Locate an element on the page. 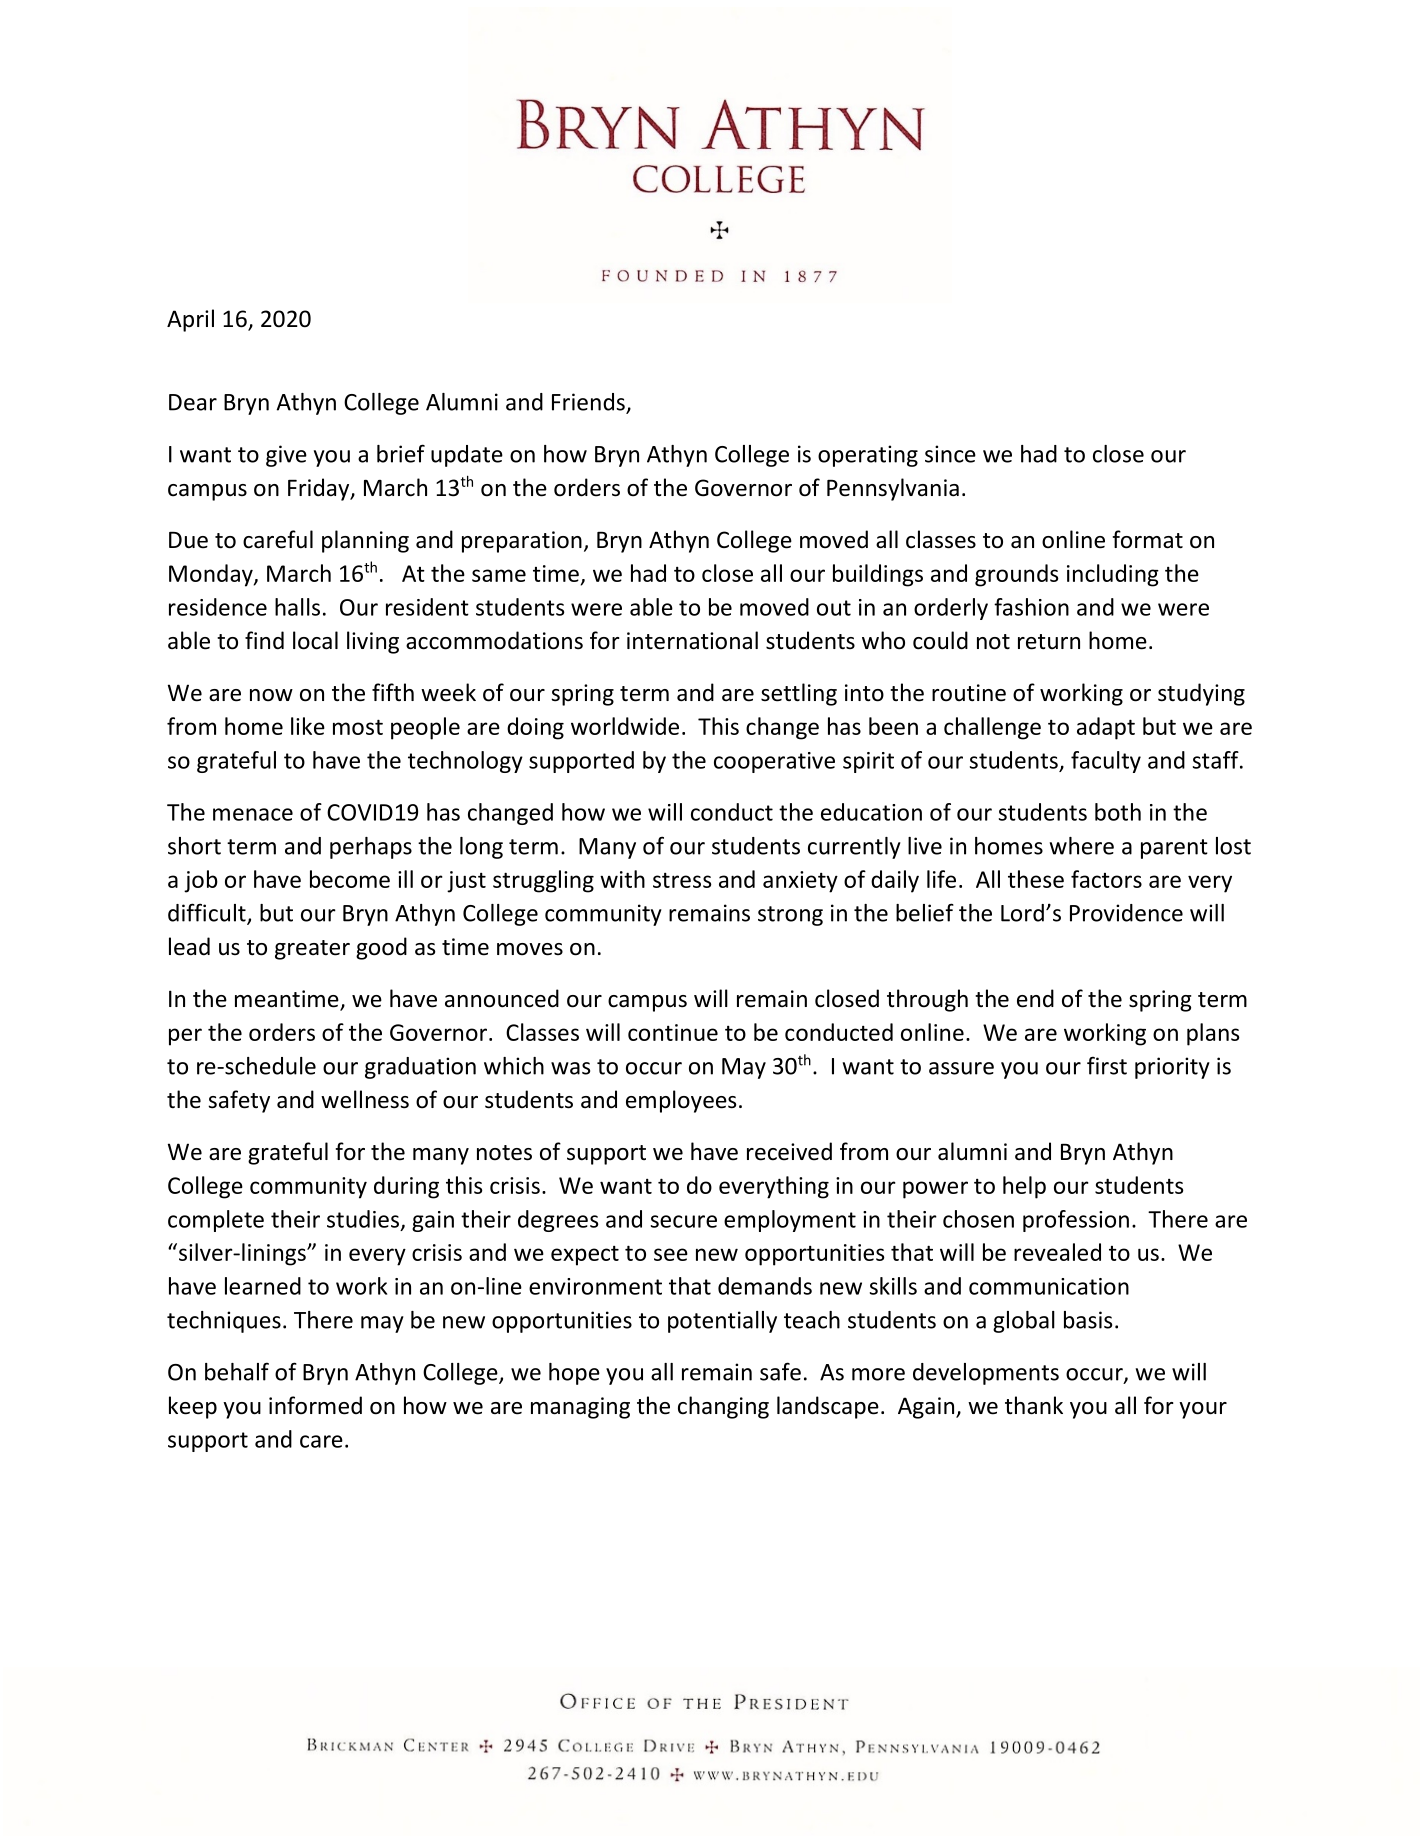 This page has height=1837, width=1420. since is located at coordinates (950, 454).
